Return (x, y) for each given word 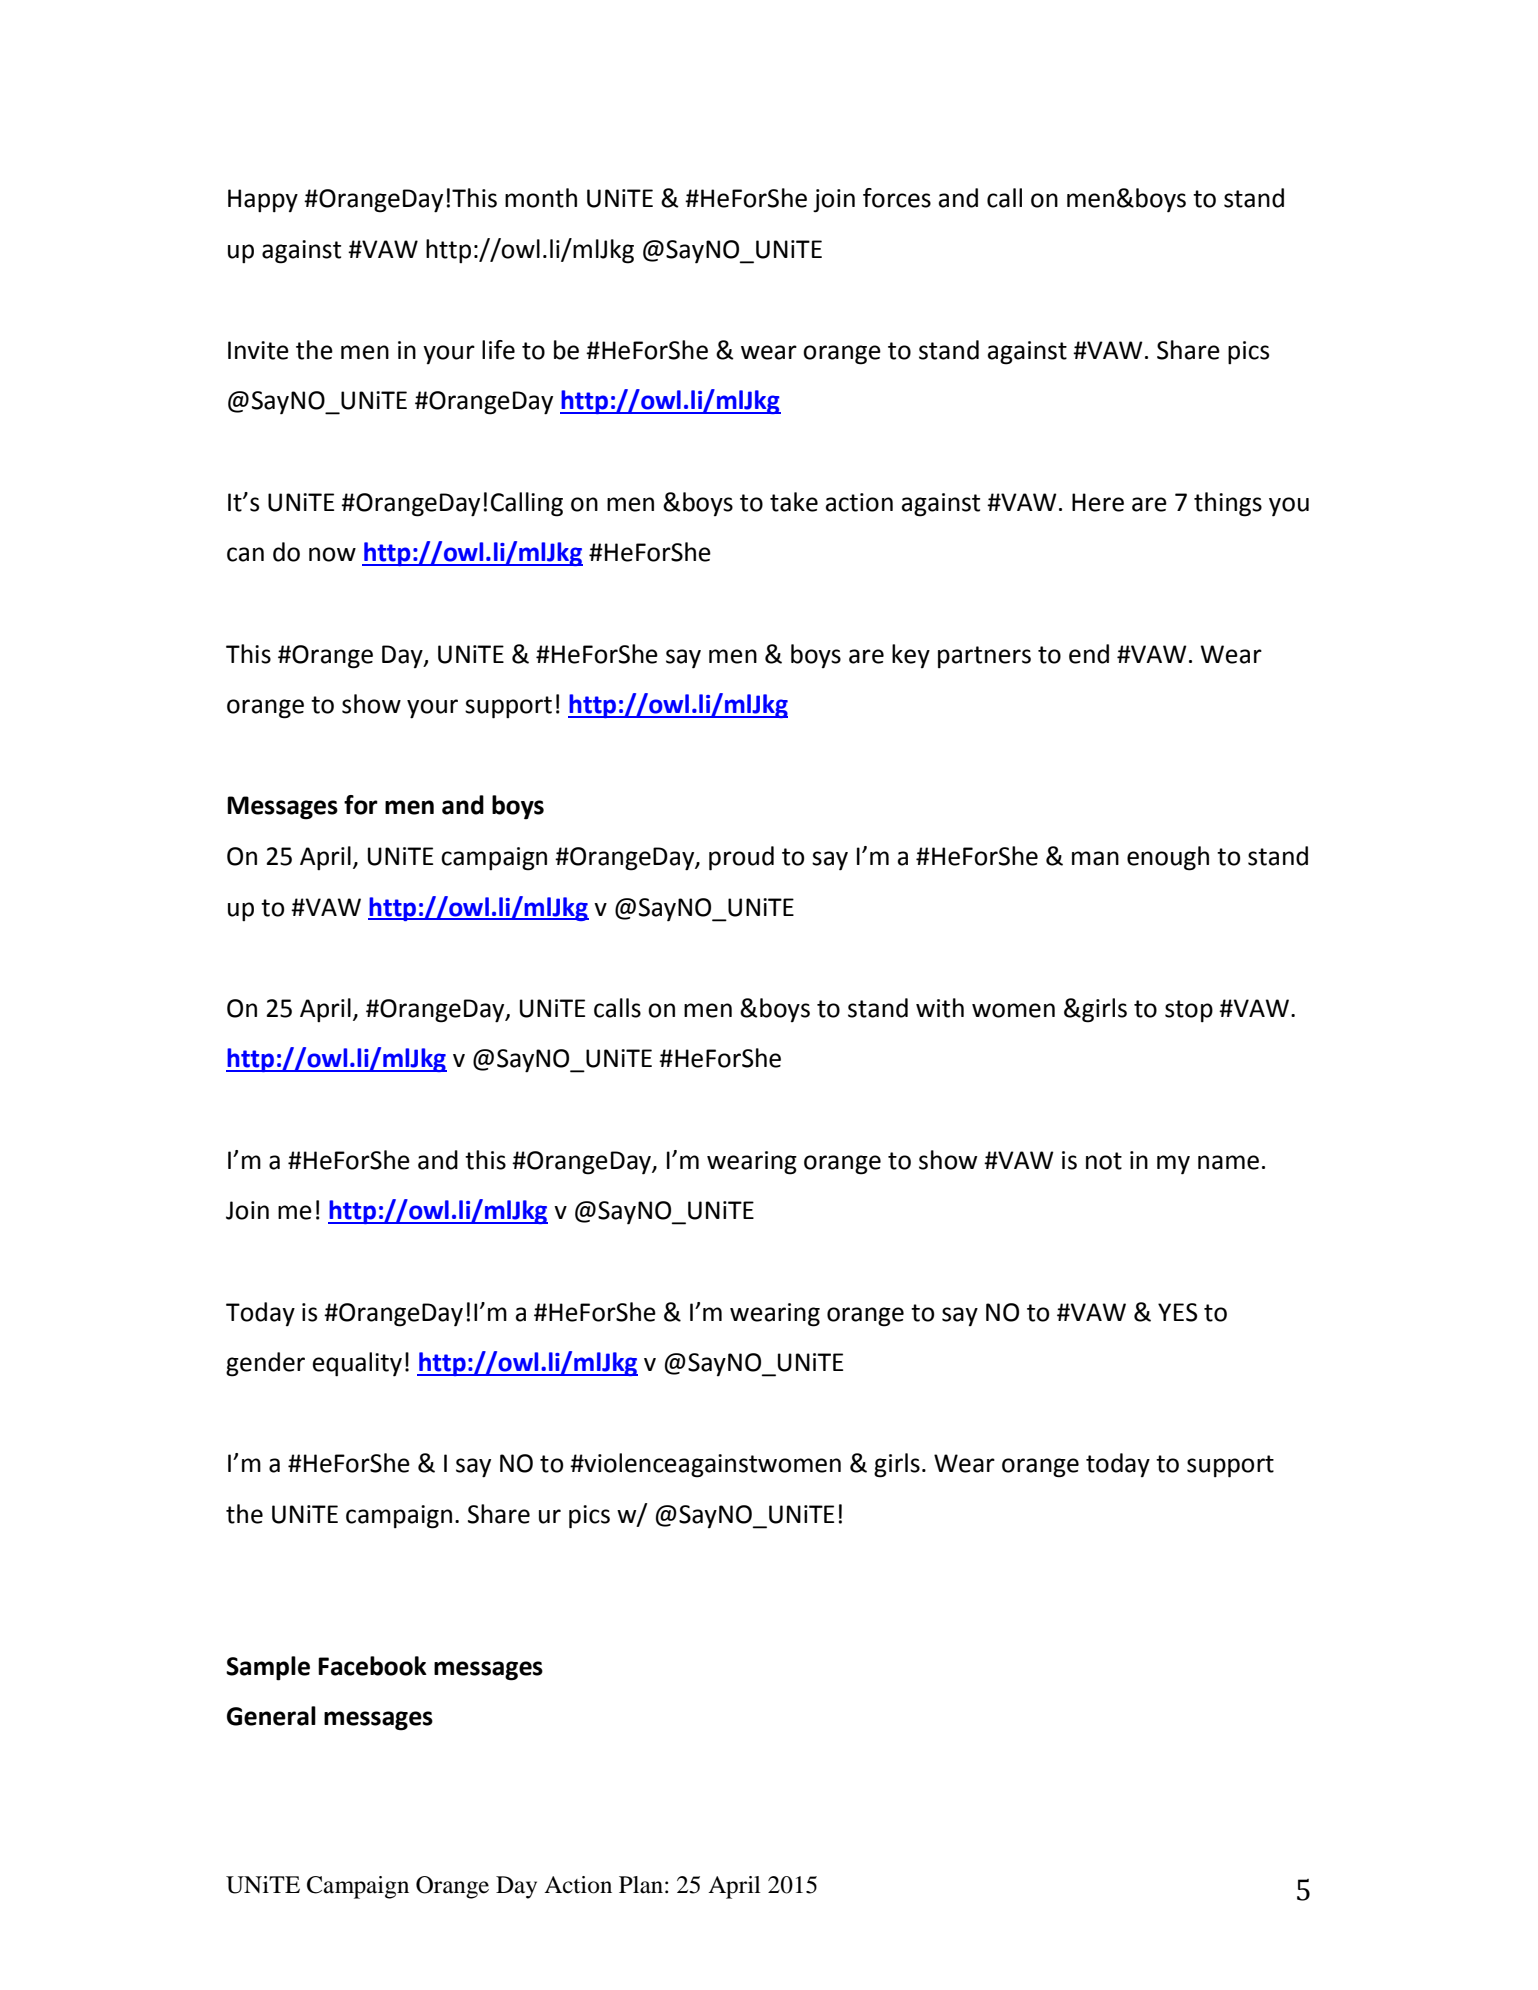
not (1104, 1161)
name (1228, 1162)
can (245, 554)
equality (357, 1364)
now (332, 554)
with (940, 1008)
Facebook (372, 1666)
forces (897, 198)
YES (1177, 1312)
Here (1098, 502)
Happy (263, 200)
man (1095, 858)
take (794, 502)
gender (265, 1364)
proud (741, 858)
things (1228, 504)
